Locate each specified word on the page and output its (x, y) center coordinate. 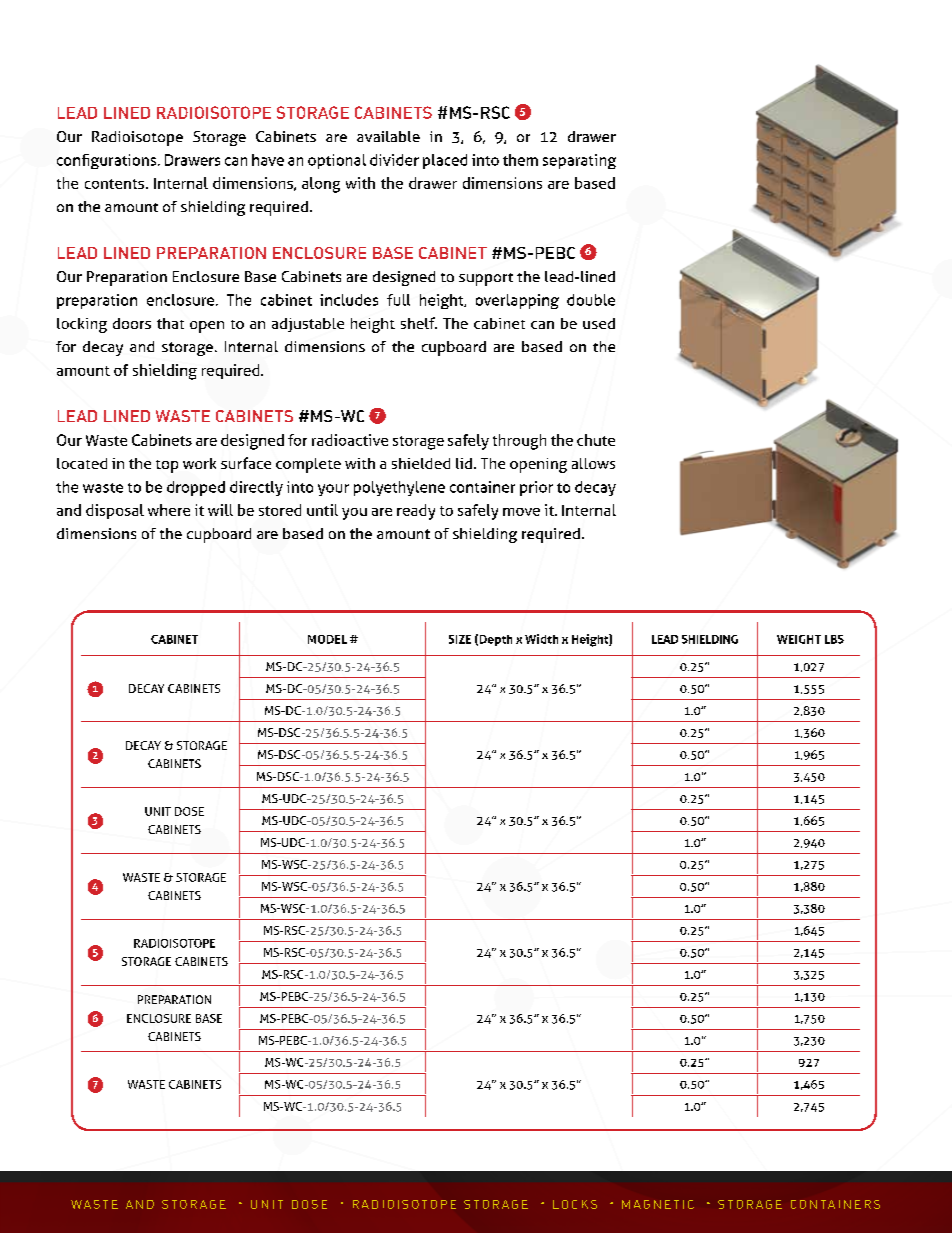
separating (579, 161)
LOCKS (575, 1204)
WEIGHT (799, 639)
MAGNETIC (658, 1204)
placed (445, 161)
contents (114, 184)
